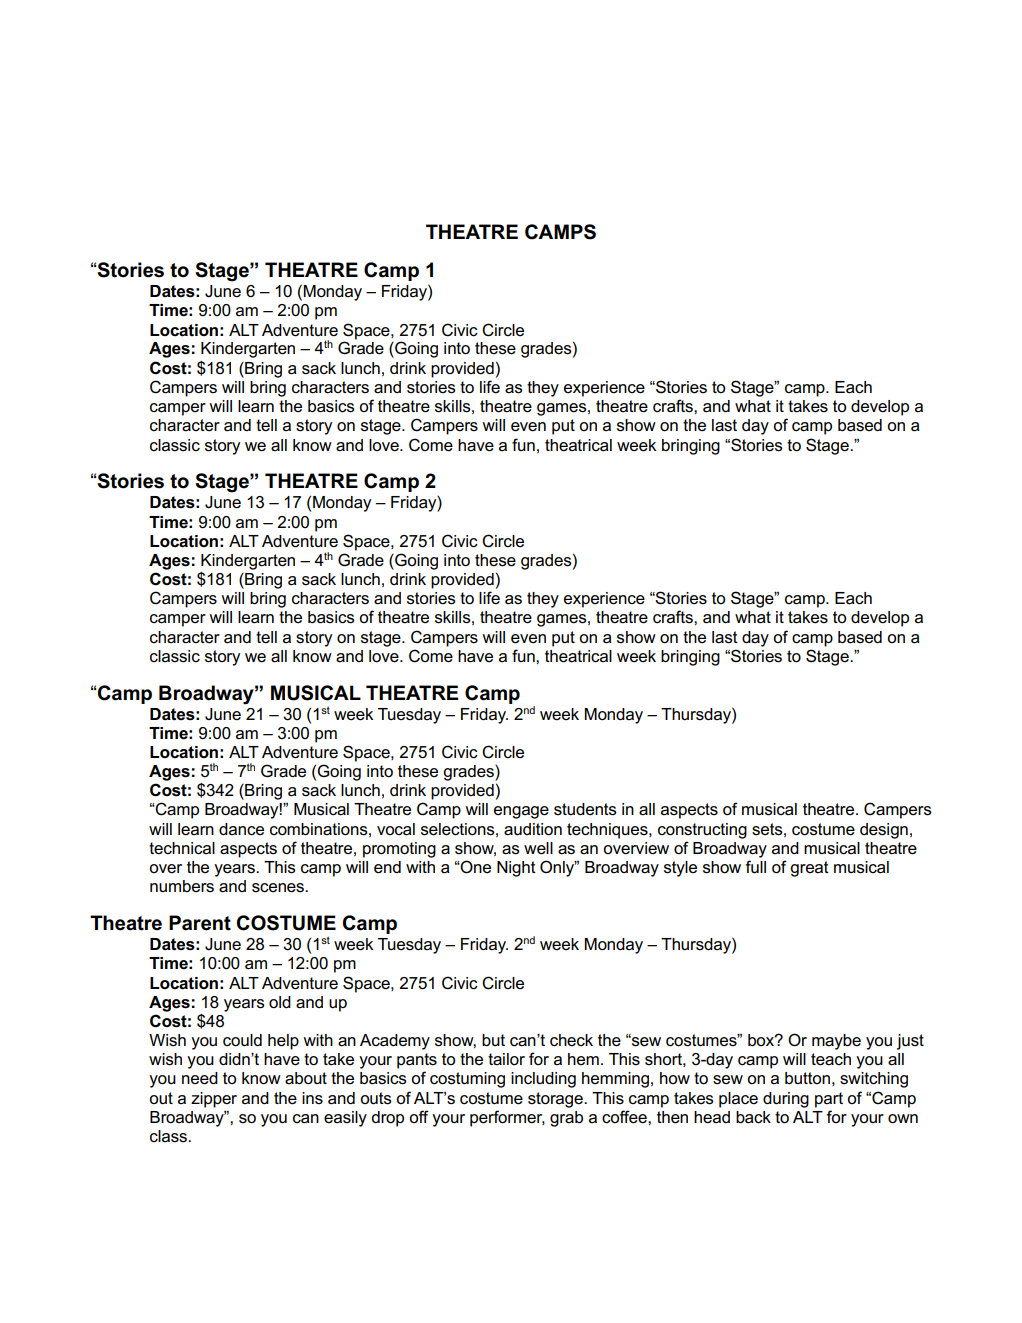 Image resolution: width=1022 pixels, height=1323 pixels. What do you see at coordinates (571, 1040) in the screenshot?
I see `check` at bounding box center [571, 1040].
